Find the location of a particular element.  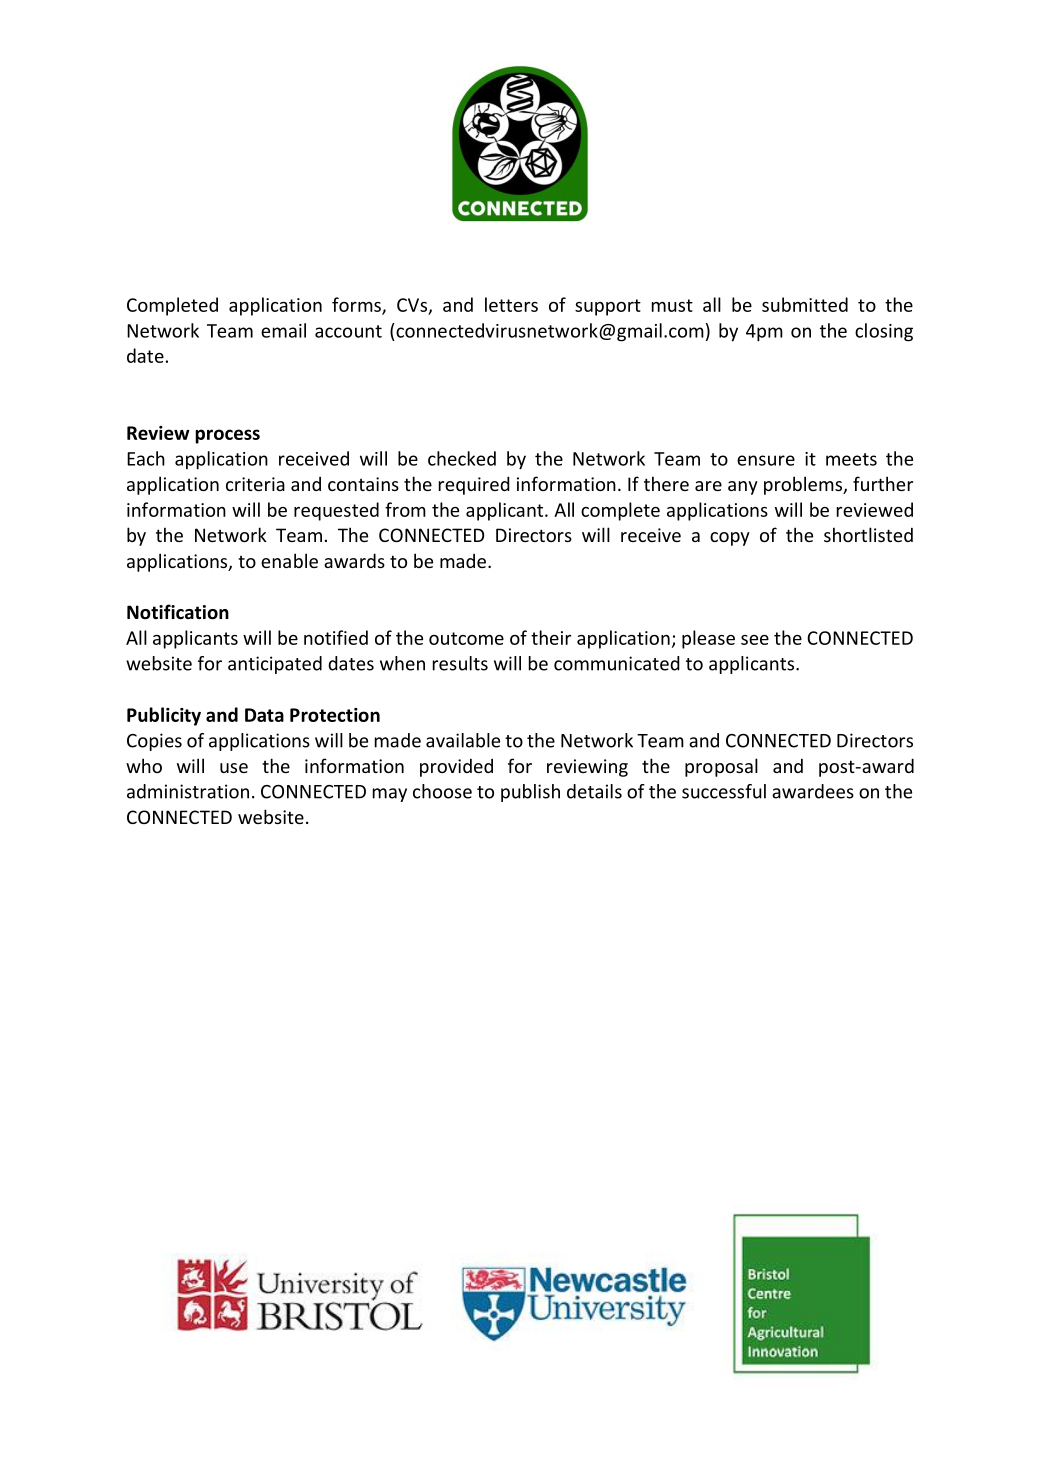

Notification is located at coordinates (178, 612).
